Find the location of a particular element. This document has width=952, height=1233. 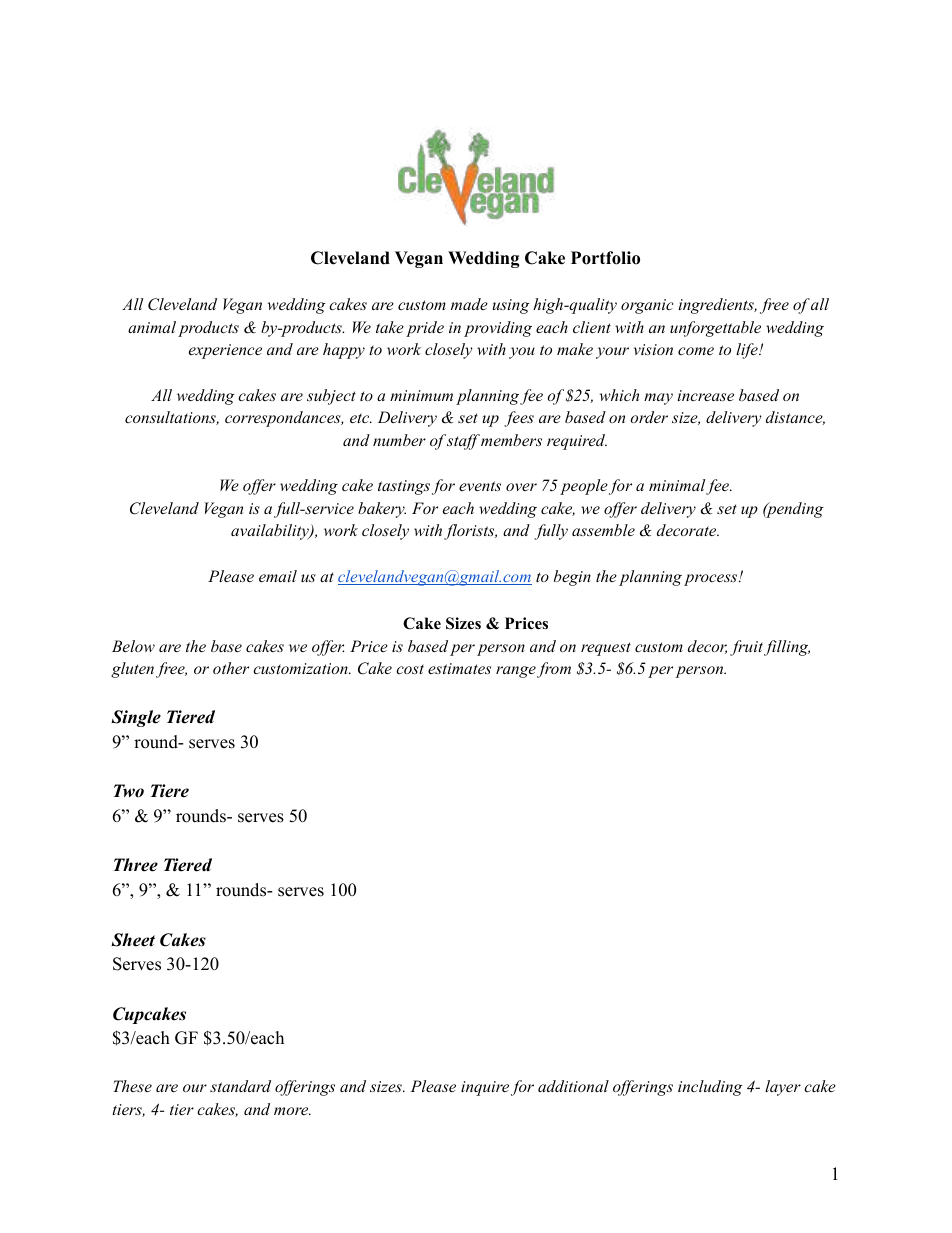

Two is located at coordinates (129, 791).
